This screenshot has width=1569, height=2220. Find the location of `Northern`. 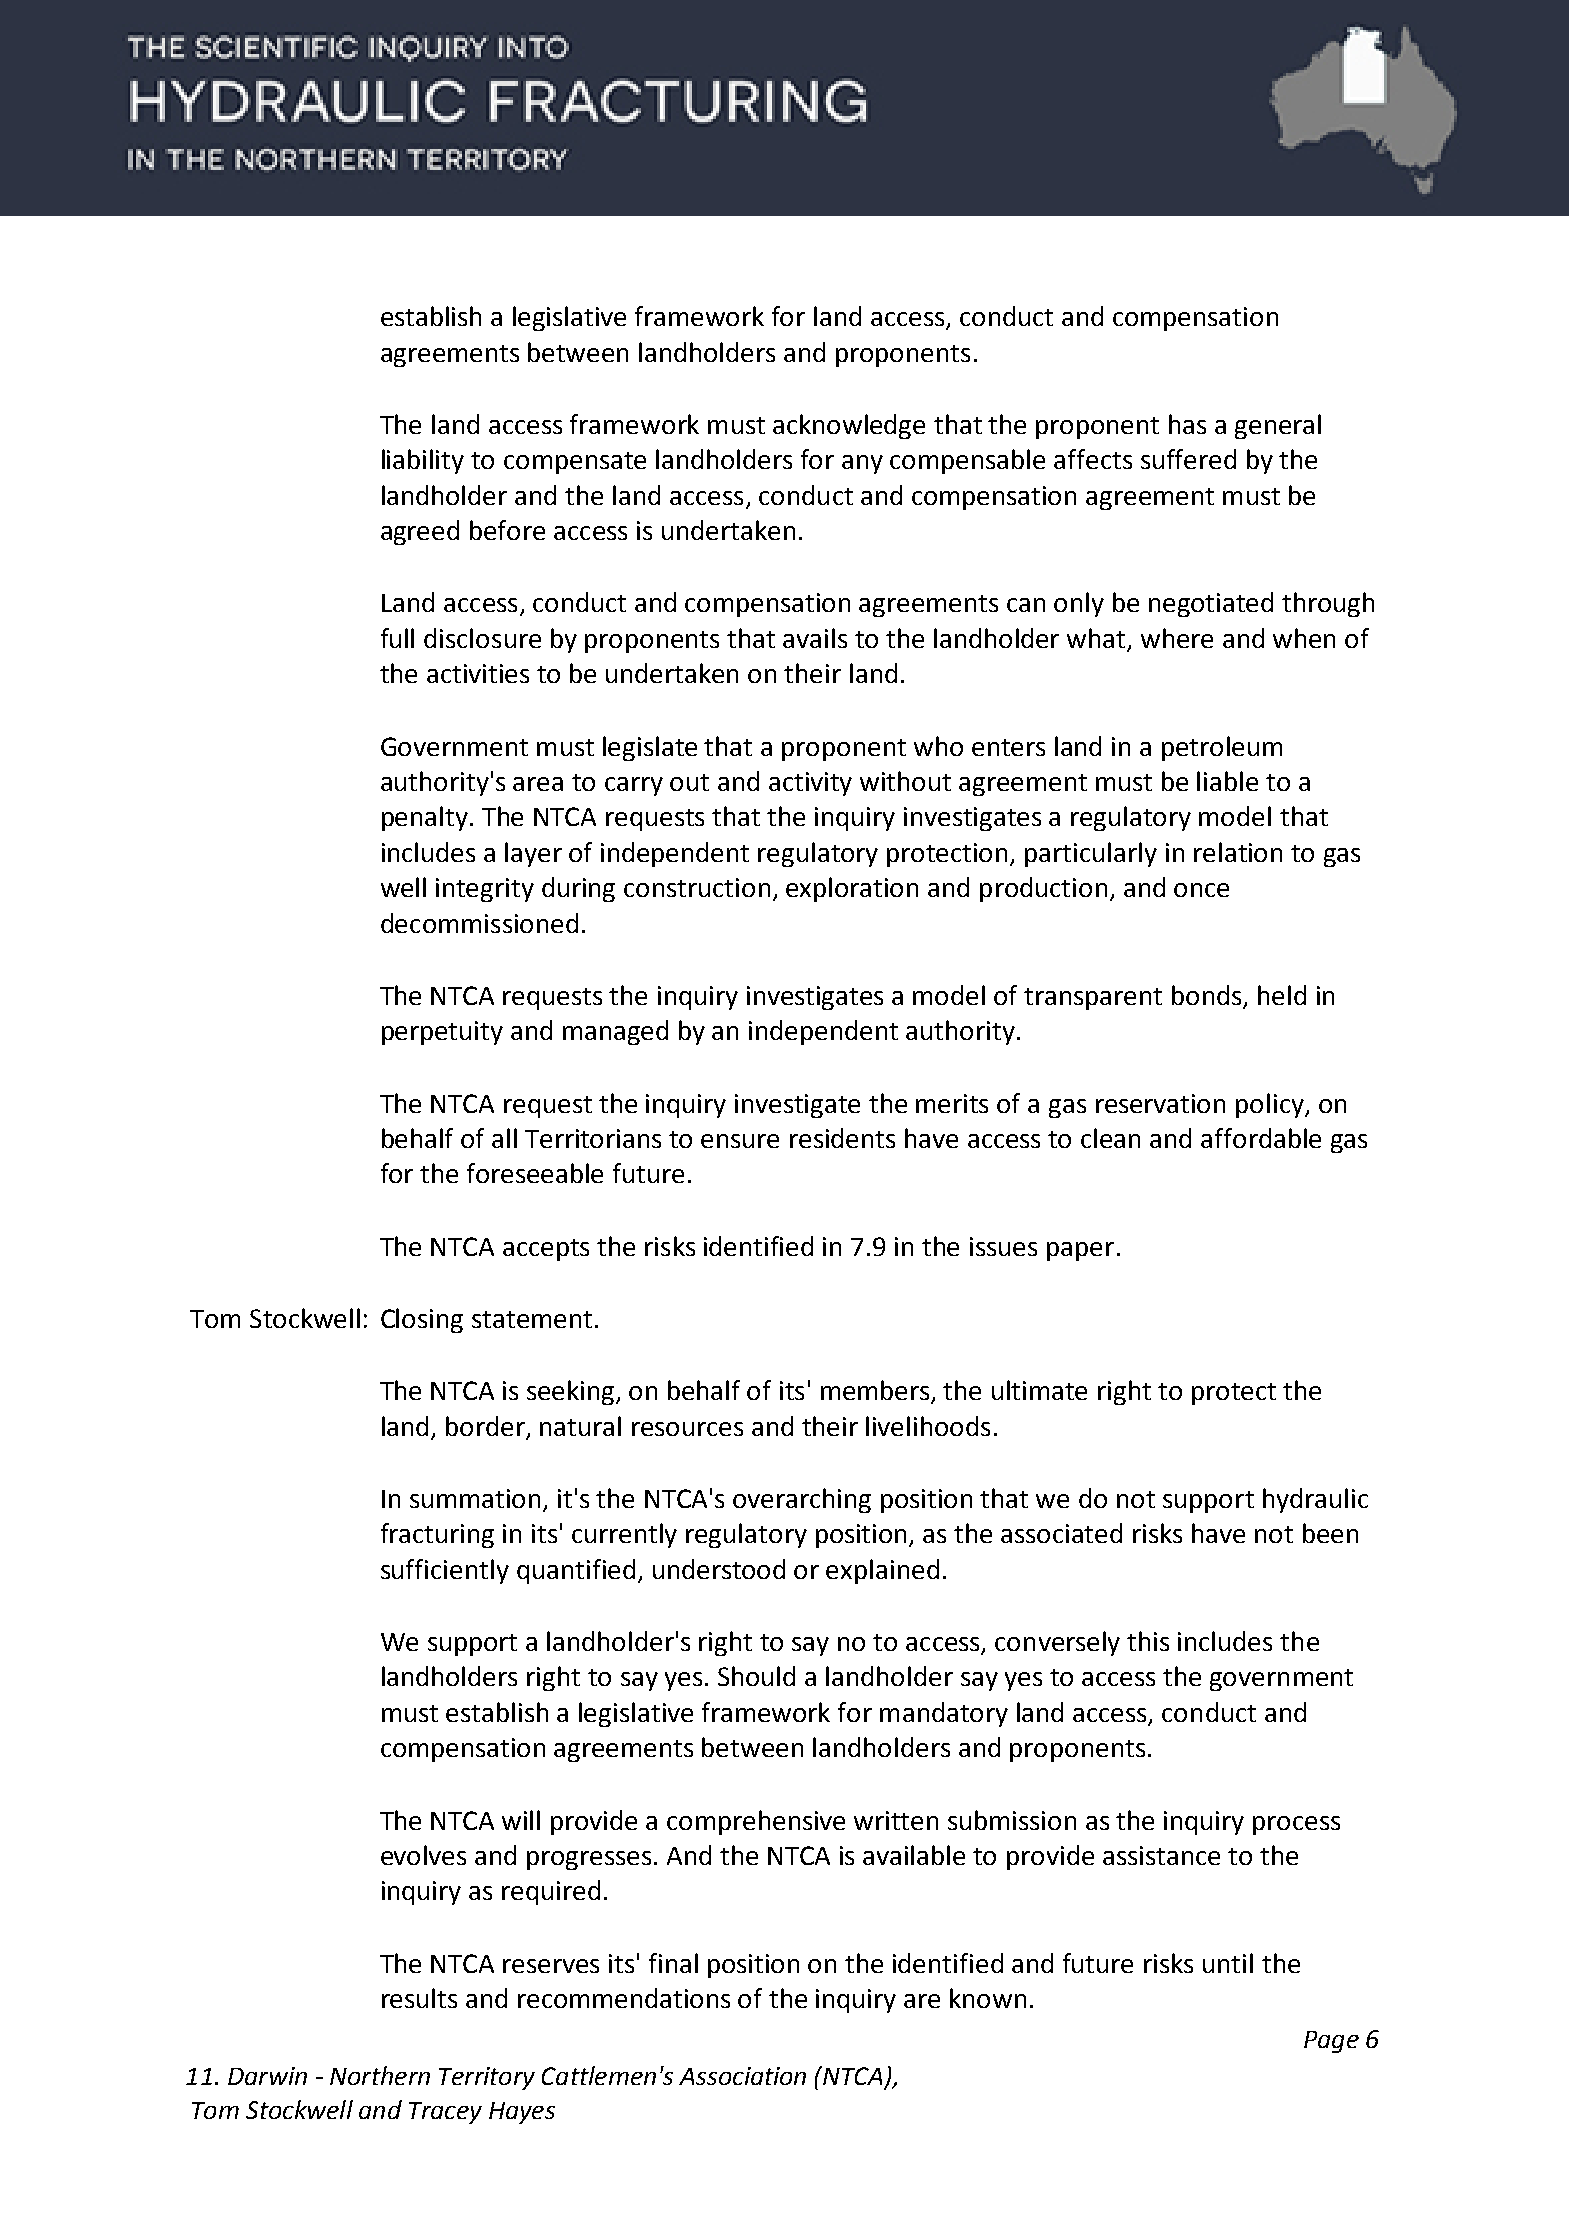

Northern is located at coordinates (380, 2075).
